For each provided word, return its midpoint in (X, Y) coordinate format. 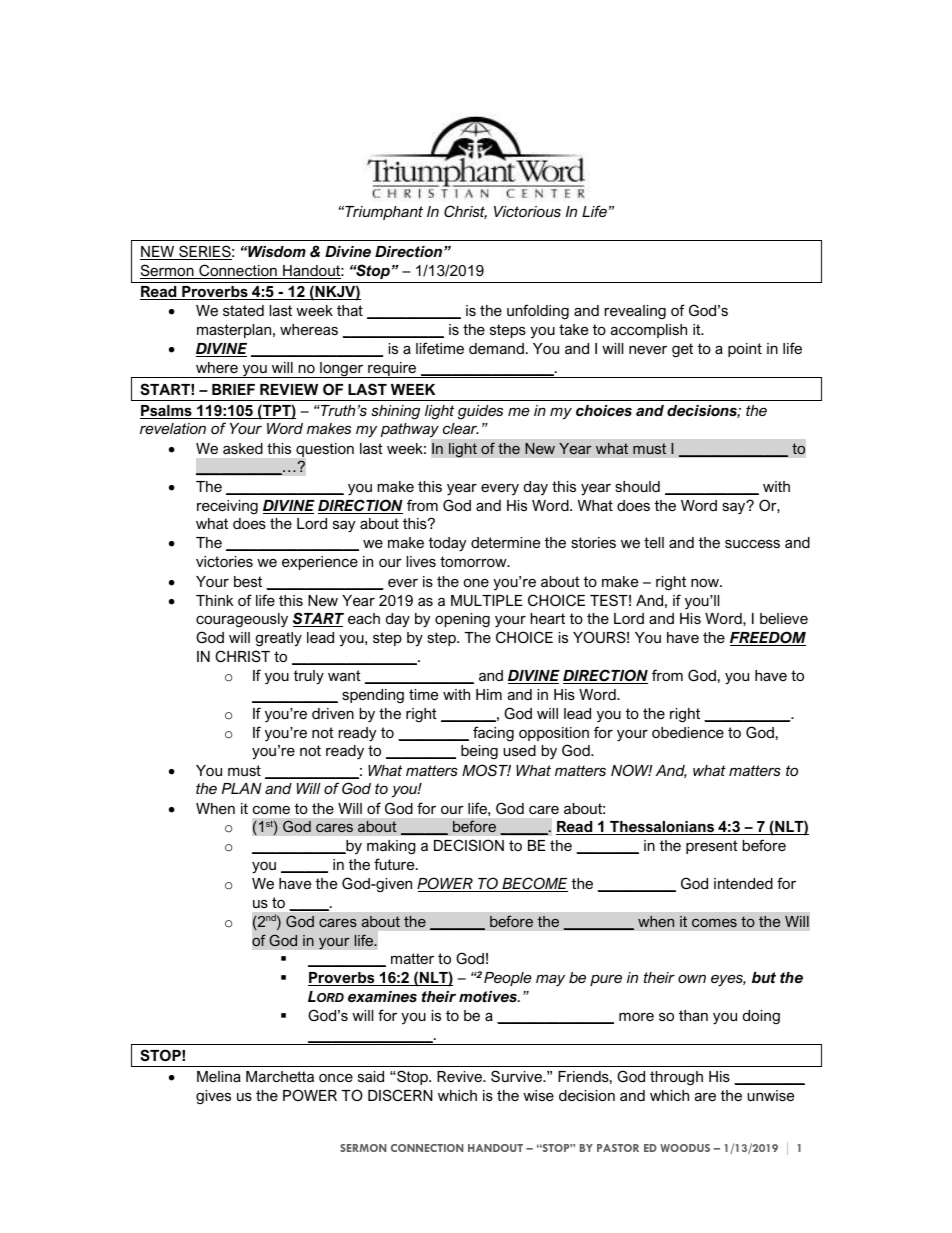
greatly (279, 639)
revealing (635, 312)
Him (489, 694)
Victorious (527, 211)
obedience (688, 732)
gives (213, 1097)
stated (243, 310)
